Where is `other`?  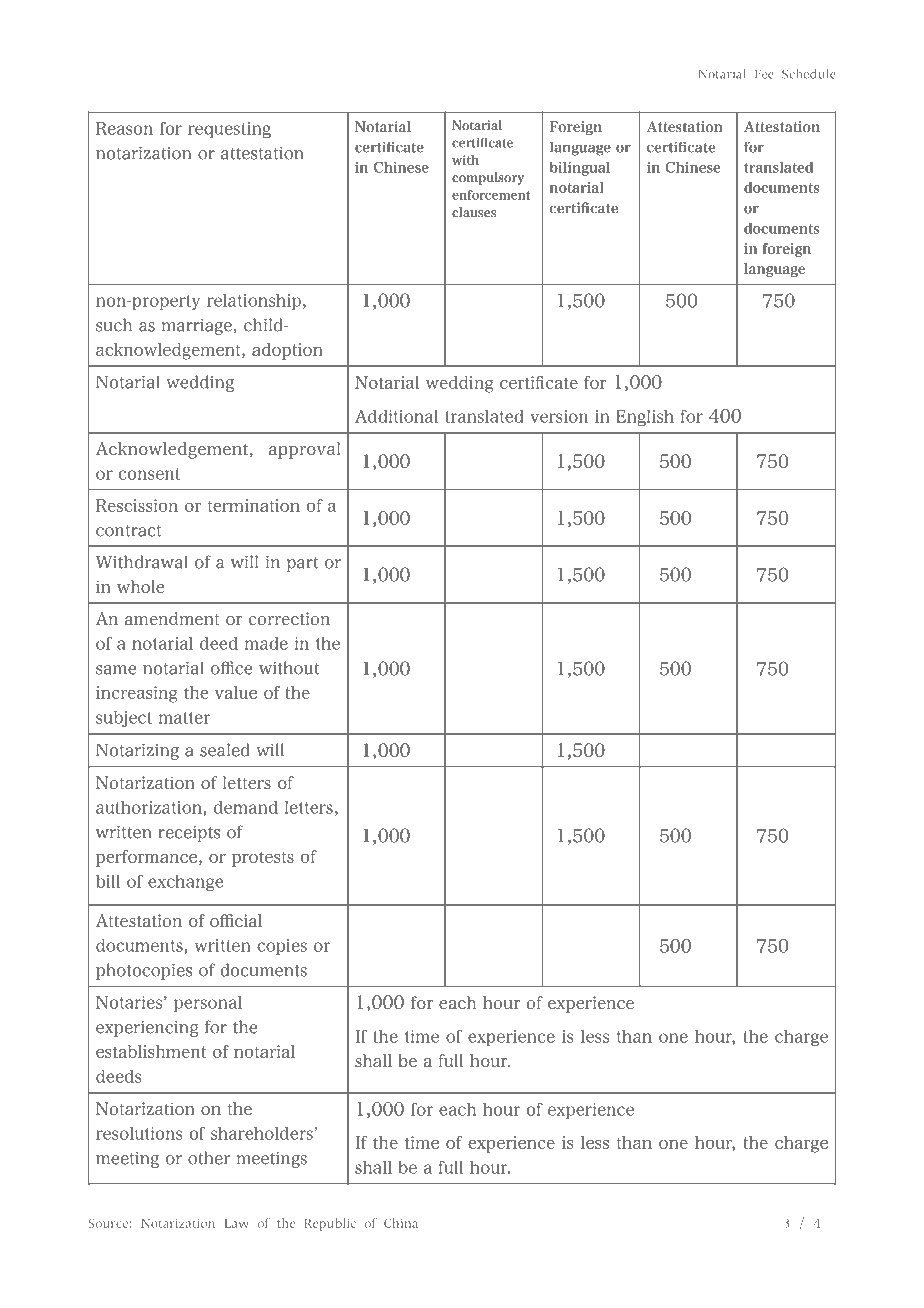 other is located at coordinates (209, 1158).
